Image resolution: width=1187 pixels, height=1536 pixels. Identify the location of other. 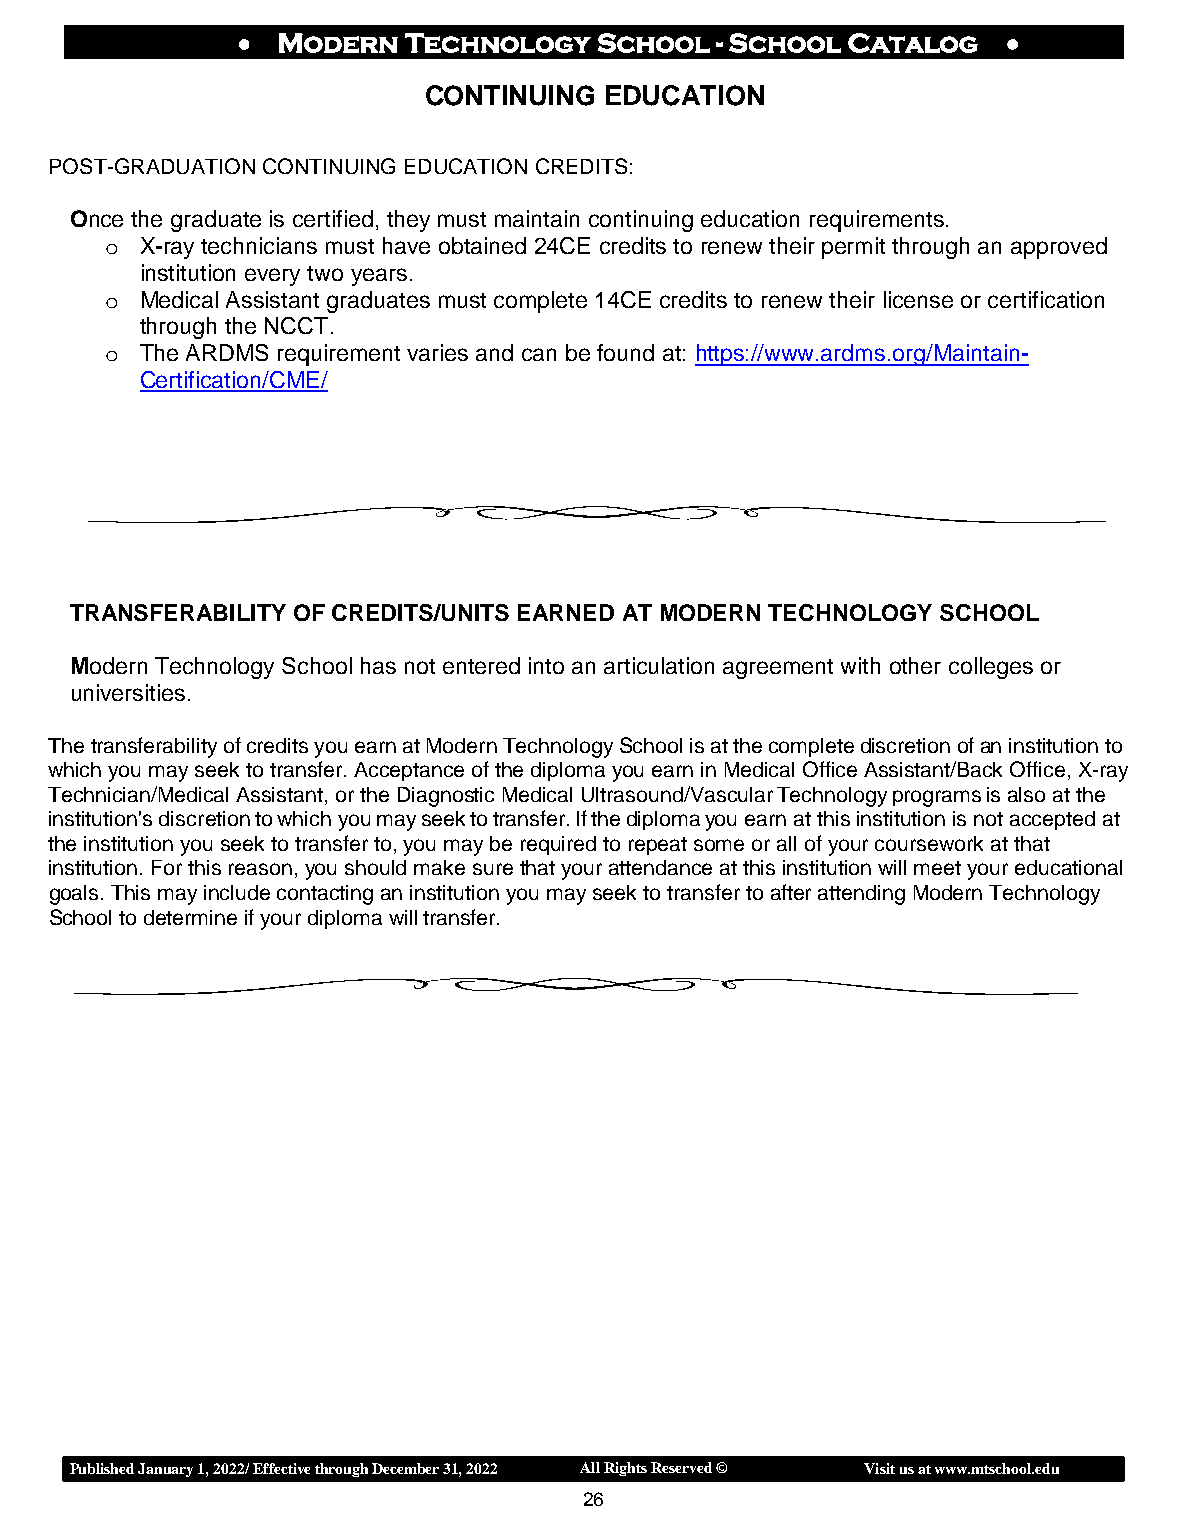
(915, 665).
